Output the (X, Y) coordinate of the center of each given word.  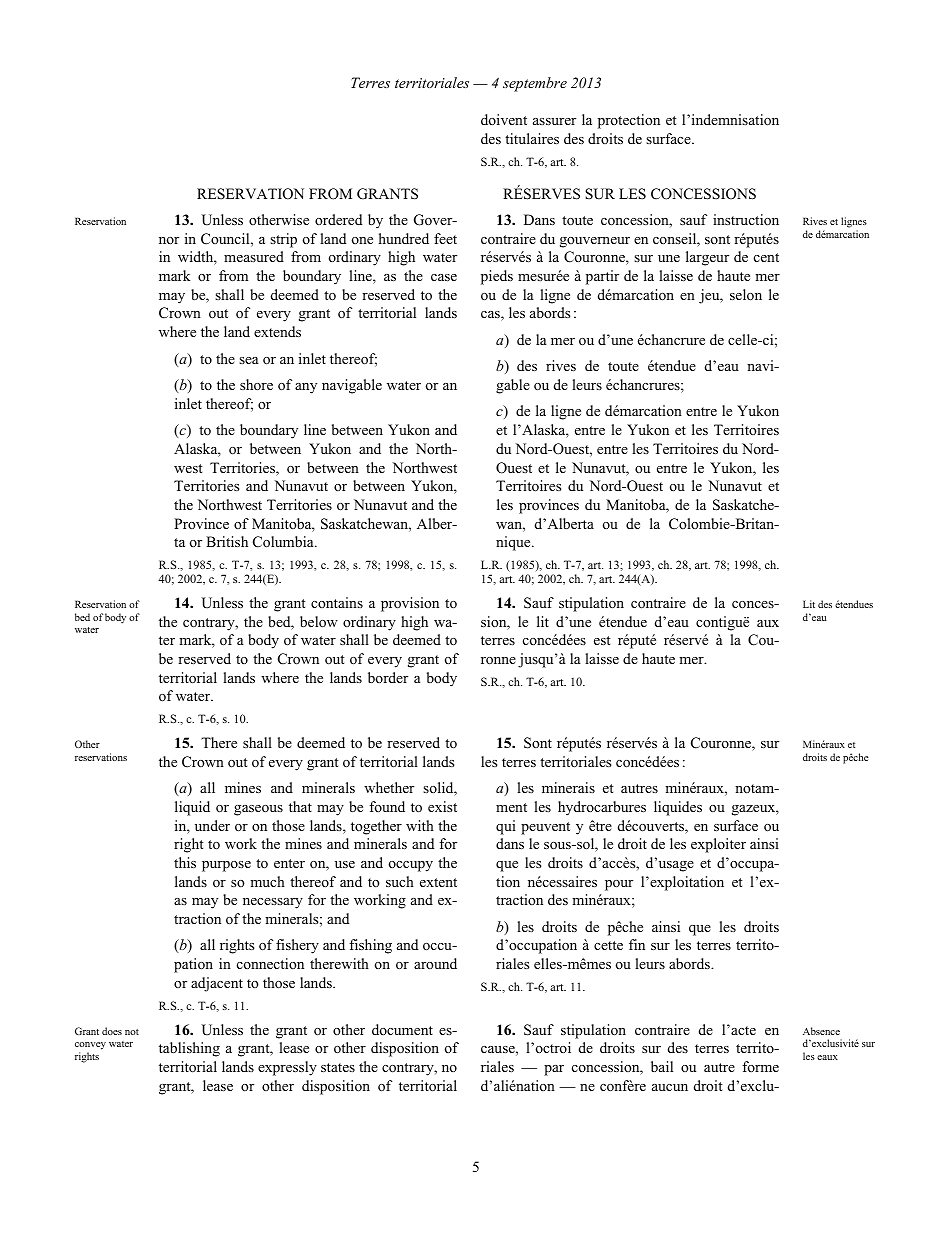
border (388, 677)
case (444, 277)
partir (602, 277)
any (306, 388)
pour (619, 885)
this (185, 862)
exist (442, 806)
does (112, 1031)
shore (256, 384)
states (338, 1067)
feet (445, 238)
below (319, 622)
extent (438, 882)
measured (254, 256)
